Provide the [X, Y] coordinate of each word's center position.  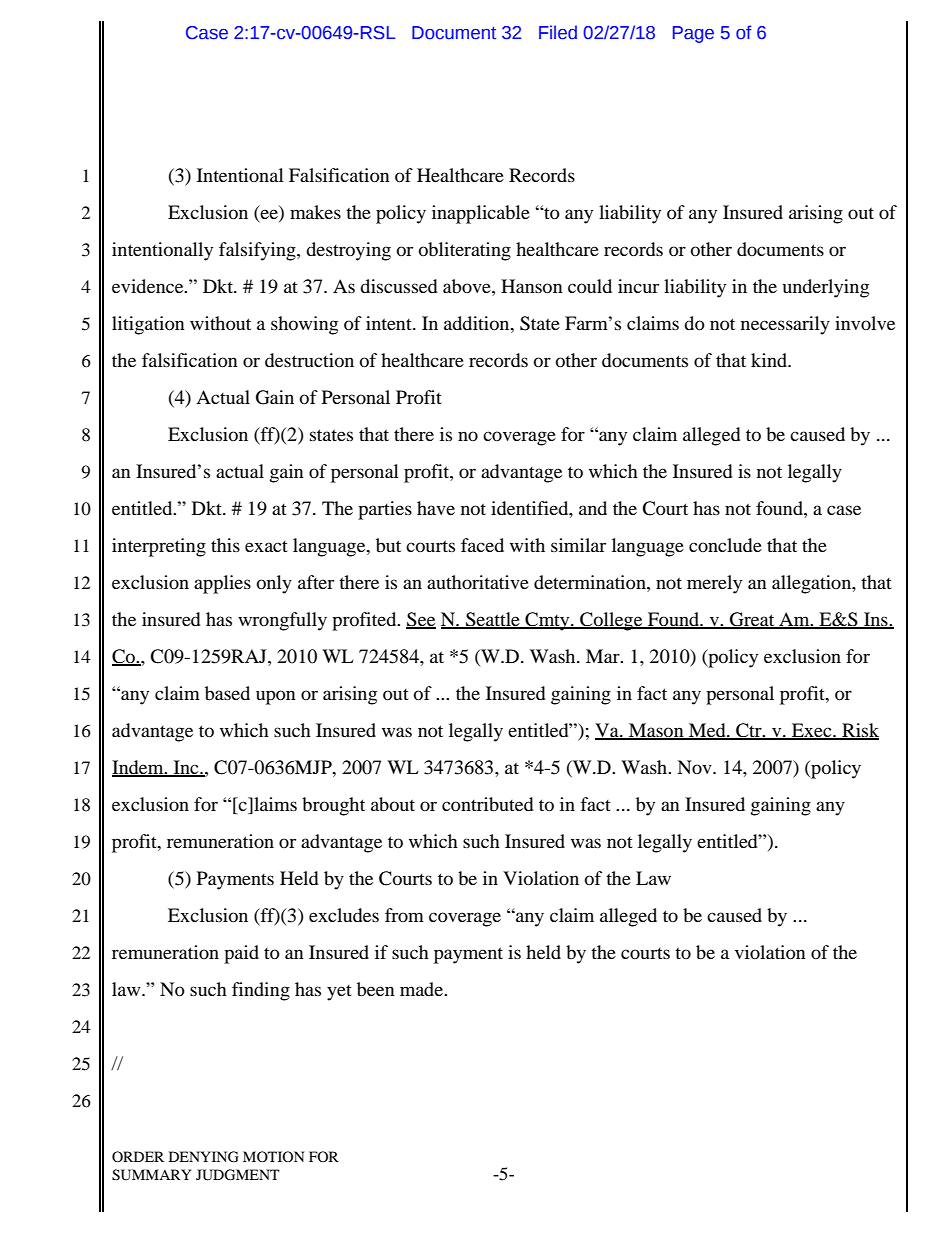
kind [770, 360]
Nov [695, 767]
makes [315, 212]
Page [693, 34]
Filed [558, 32]
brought [333, 806]
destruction [309, 360]
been [376, 989]
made [422, 989]
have [436, 508]
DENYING [204, 1157]
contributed [487, 804]
